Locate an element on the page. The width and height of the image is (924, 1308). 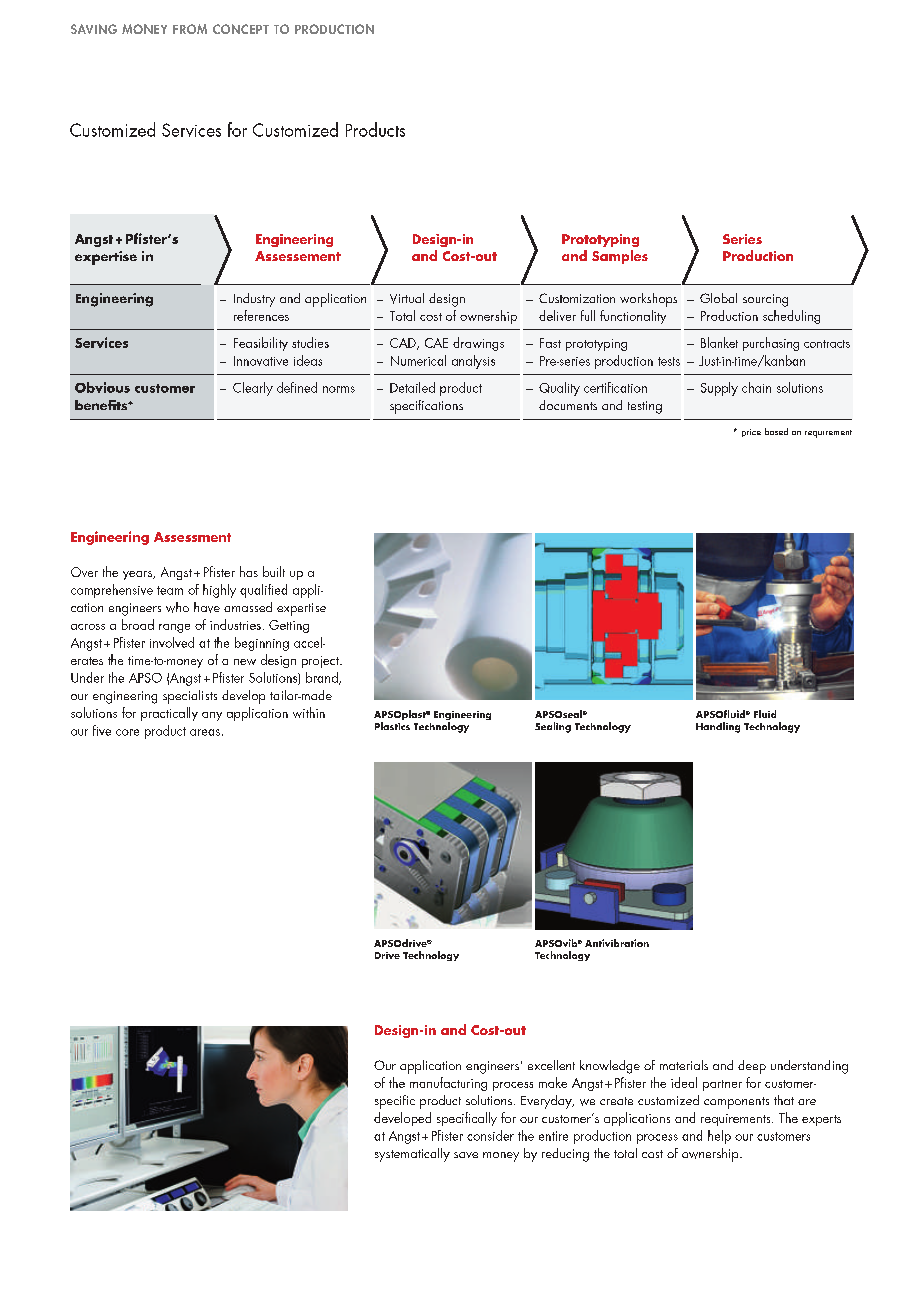
FROM is located at coordinates (190, 29).
